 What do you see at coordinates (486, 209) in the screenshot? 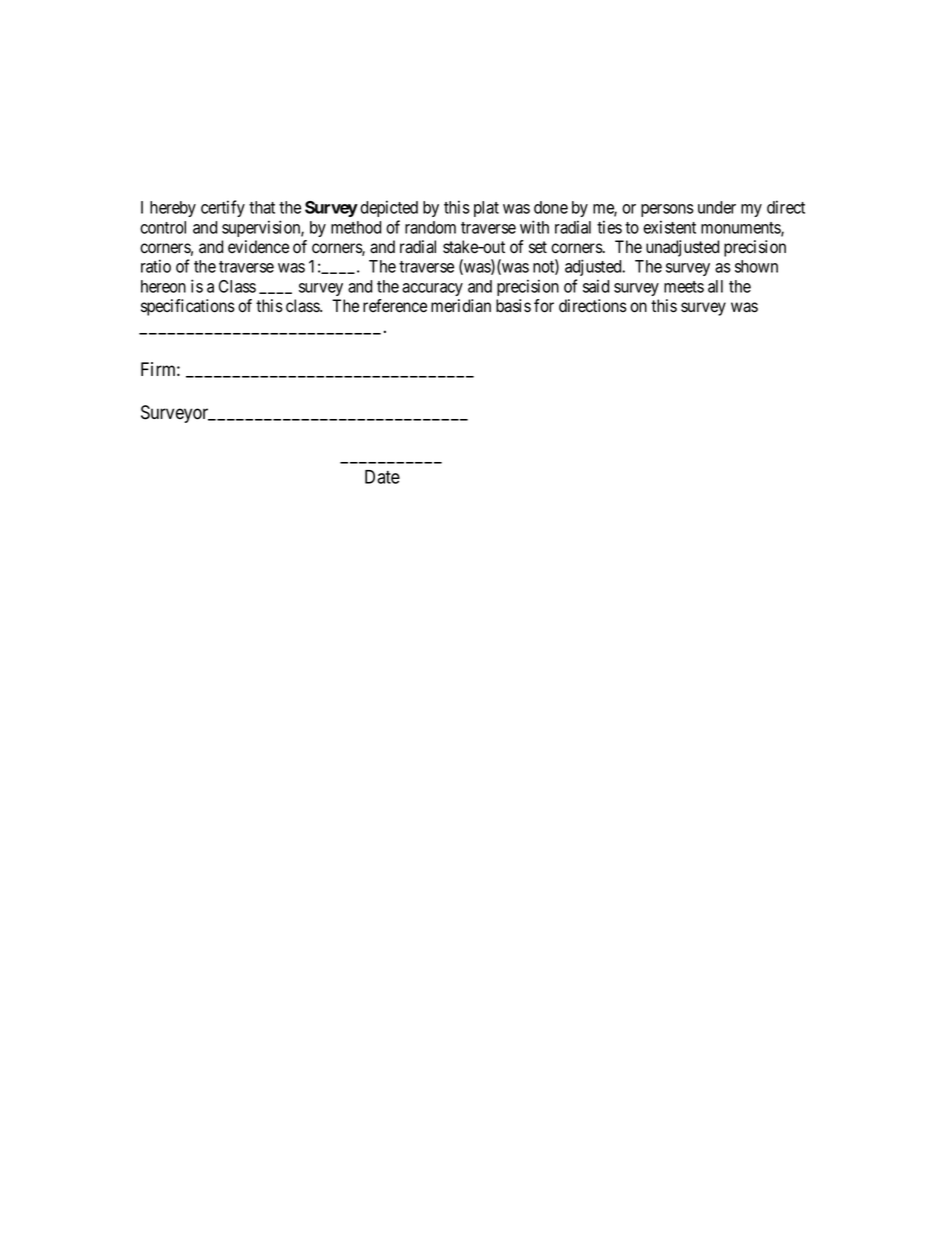
I see `plat` at bounding box center [486, 209].
